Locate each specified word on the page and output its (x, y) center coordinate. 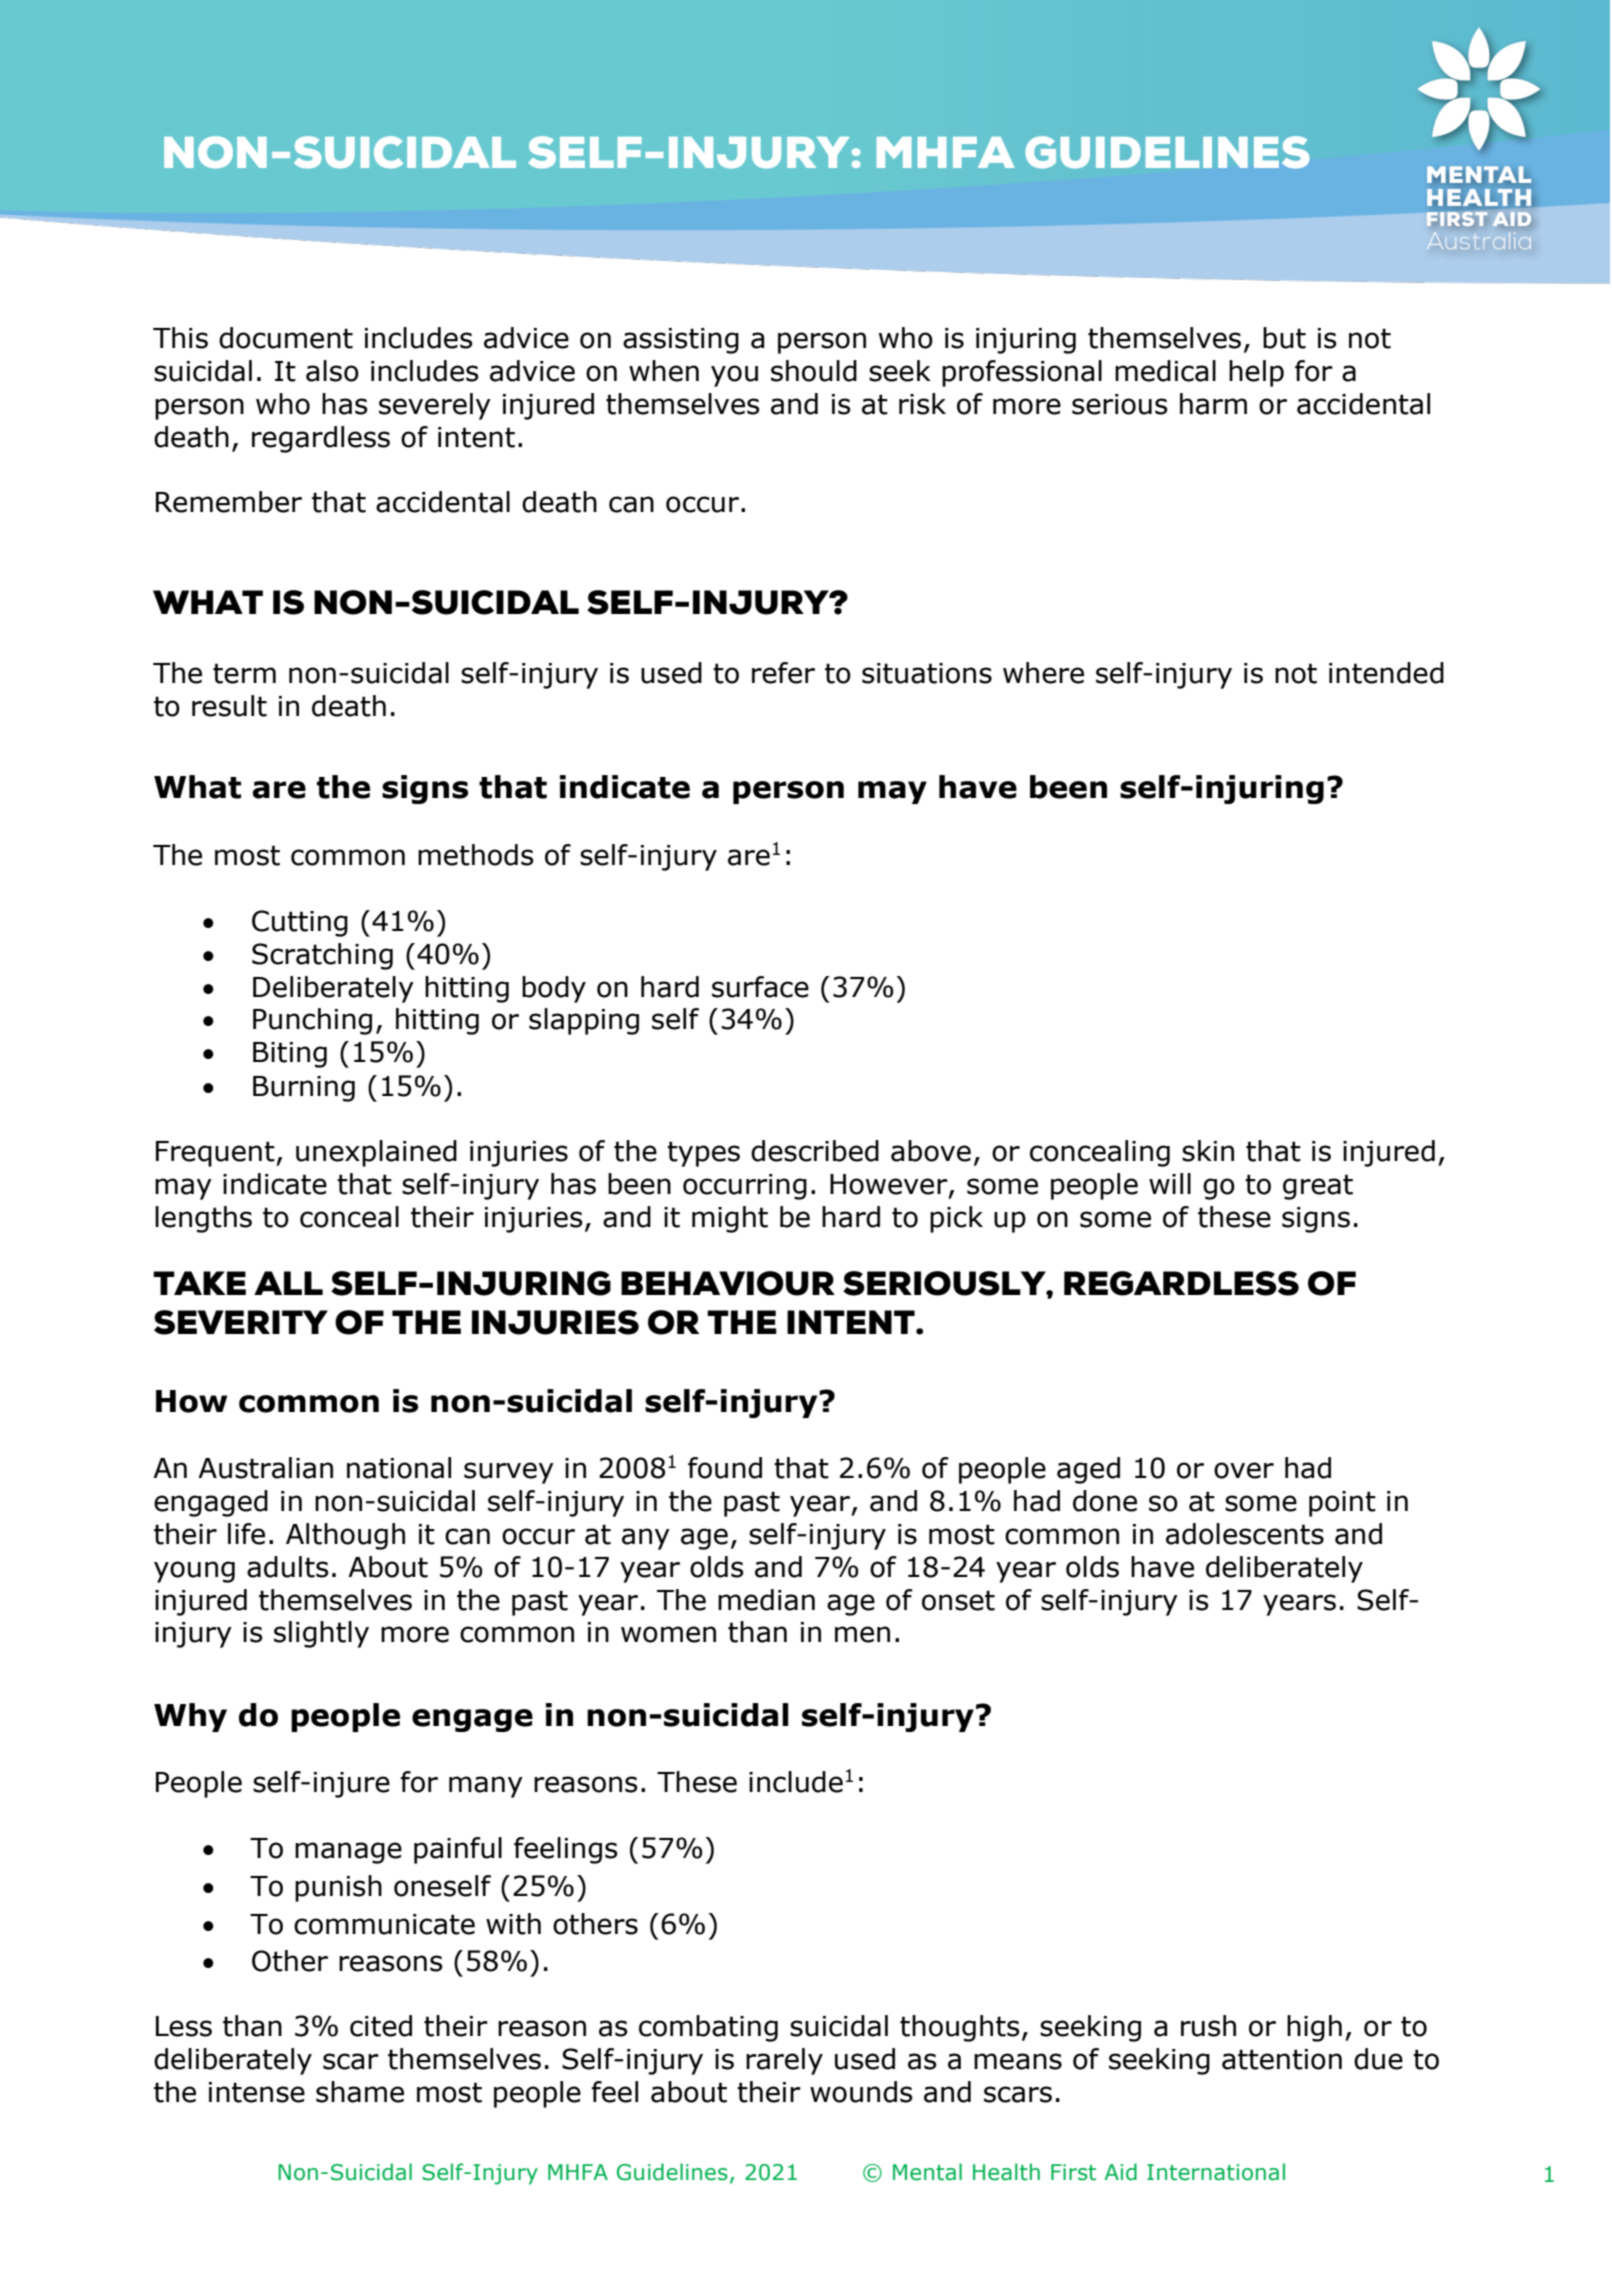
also (332, 371)
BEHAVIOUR (728, 1283)
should (814, 371)
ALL (288, 1283)
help (1256, 373)
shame (360, 2092)
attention (1282, 2059)
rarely (784, 2061)
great (1318, 1187)
